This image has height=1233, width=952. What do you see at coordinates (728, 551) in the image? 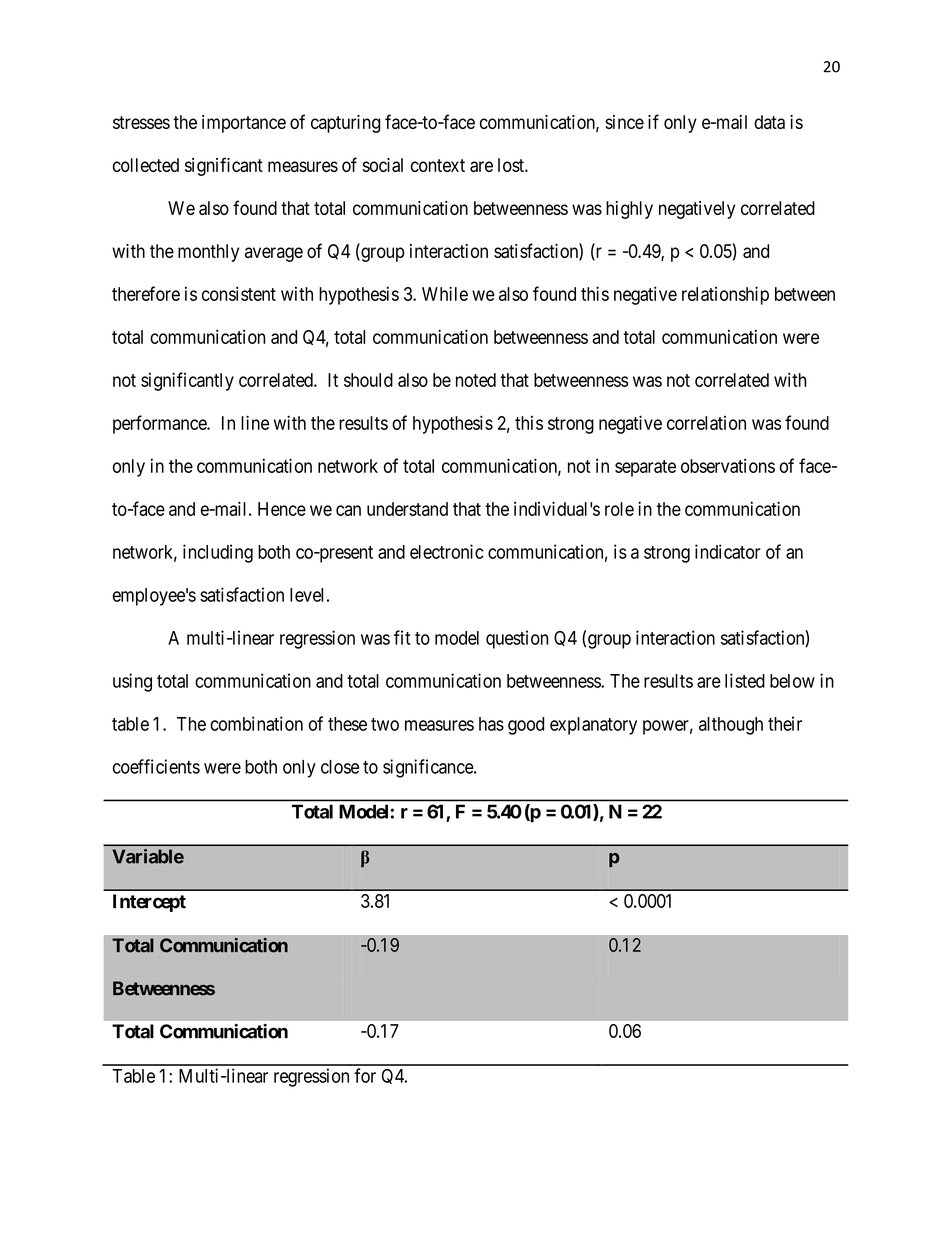
I see `indicator` at bounding box center [728, 551].
